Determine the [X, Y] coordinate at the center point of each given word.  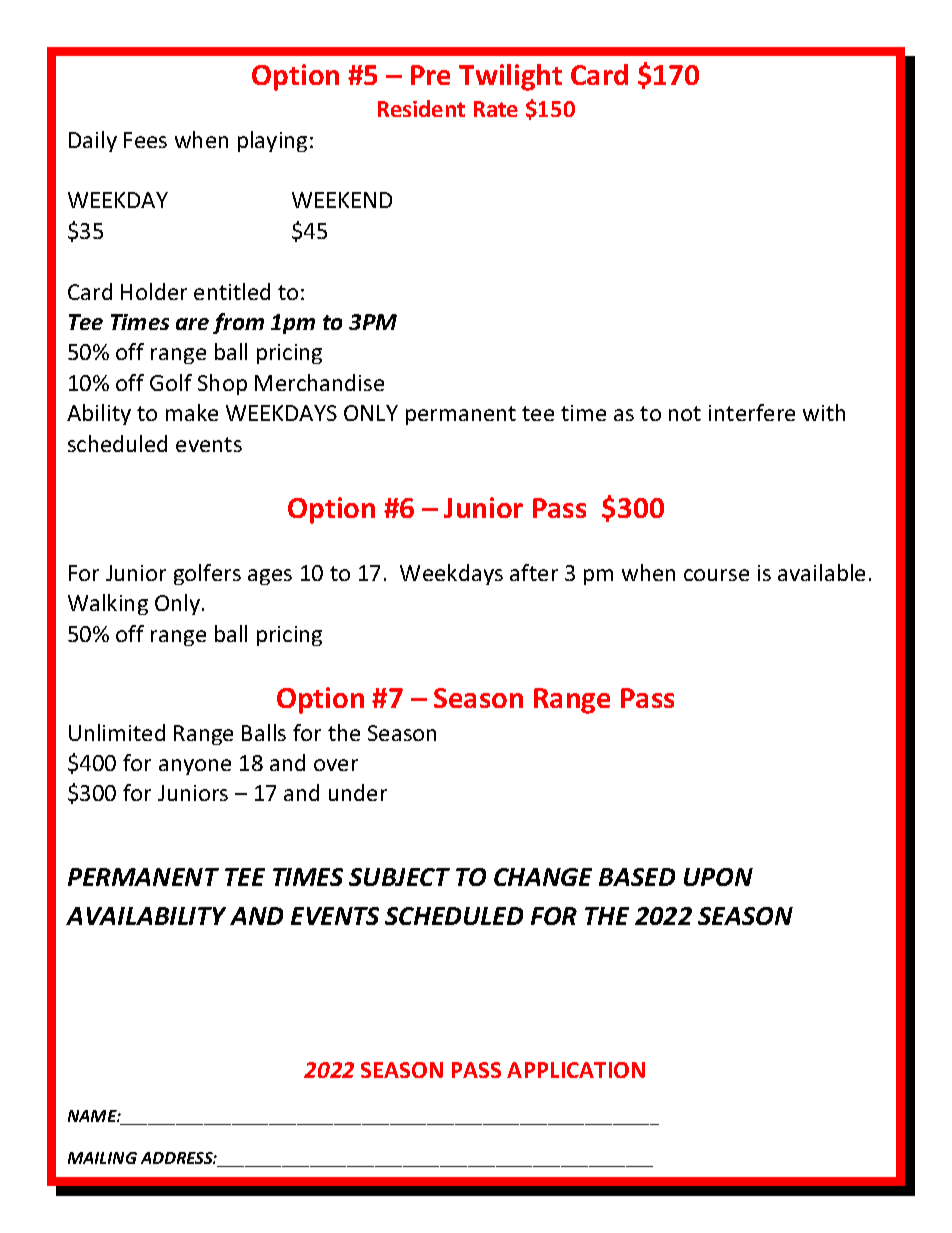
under [358, 792]
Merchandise [319, 382]
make [192, 412]
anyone [195, 767]
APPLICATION [576, 1070]
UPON [718, 877]
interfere [752, 412]
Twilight [510, 77]
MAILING [102, 1158]
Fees [145, 140]
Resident [421, 108]
